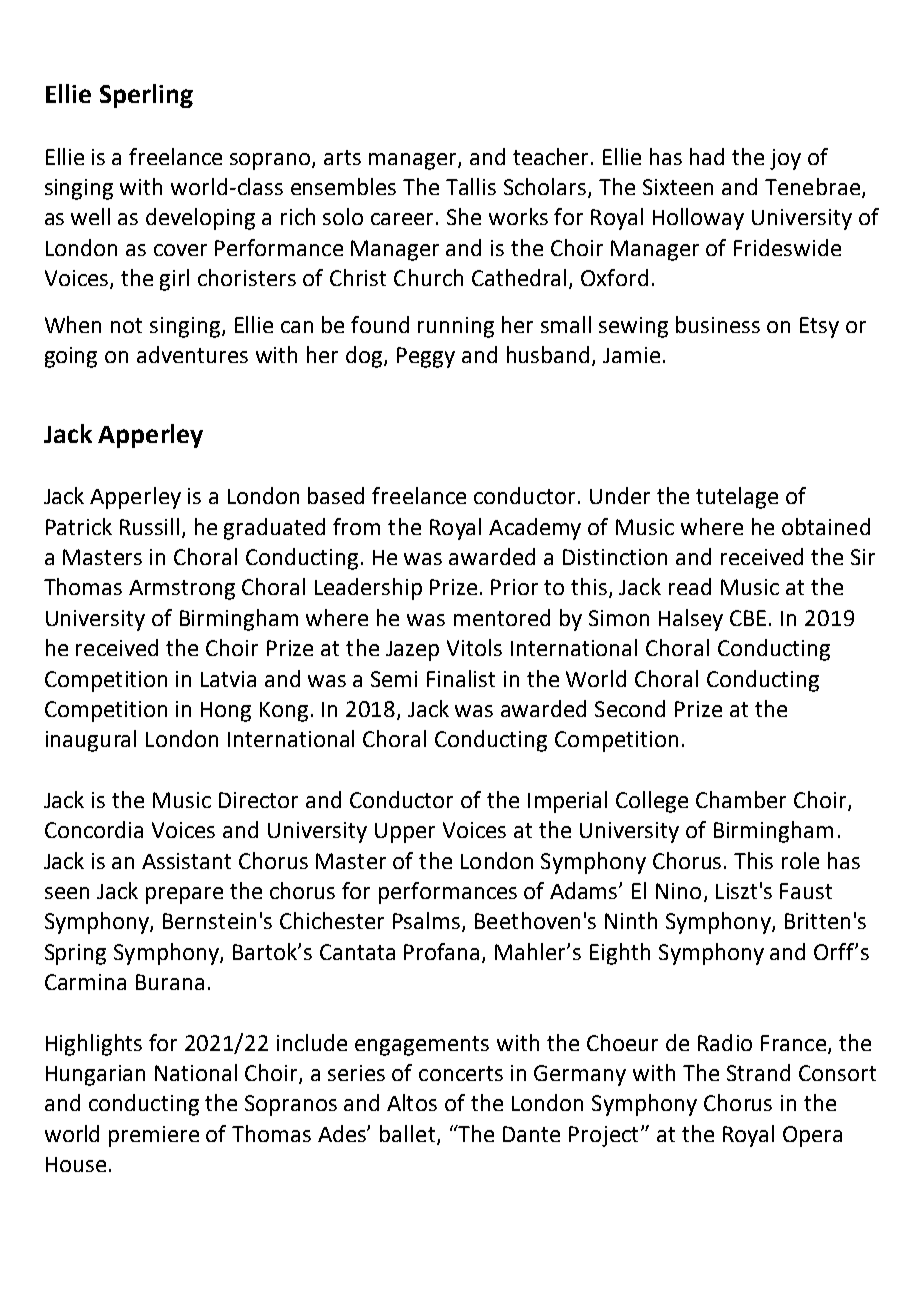  What do you see at coordinates (146, 96) in the screenshot?
I see `Sperling` at bounding box center [146, 96].
